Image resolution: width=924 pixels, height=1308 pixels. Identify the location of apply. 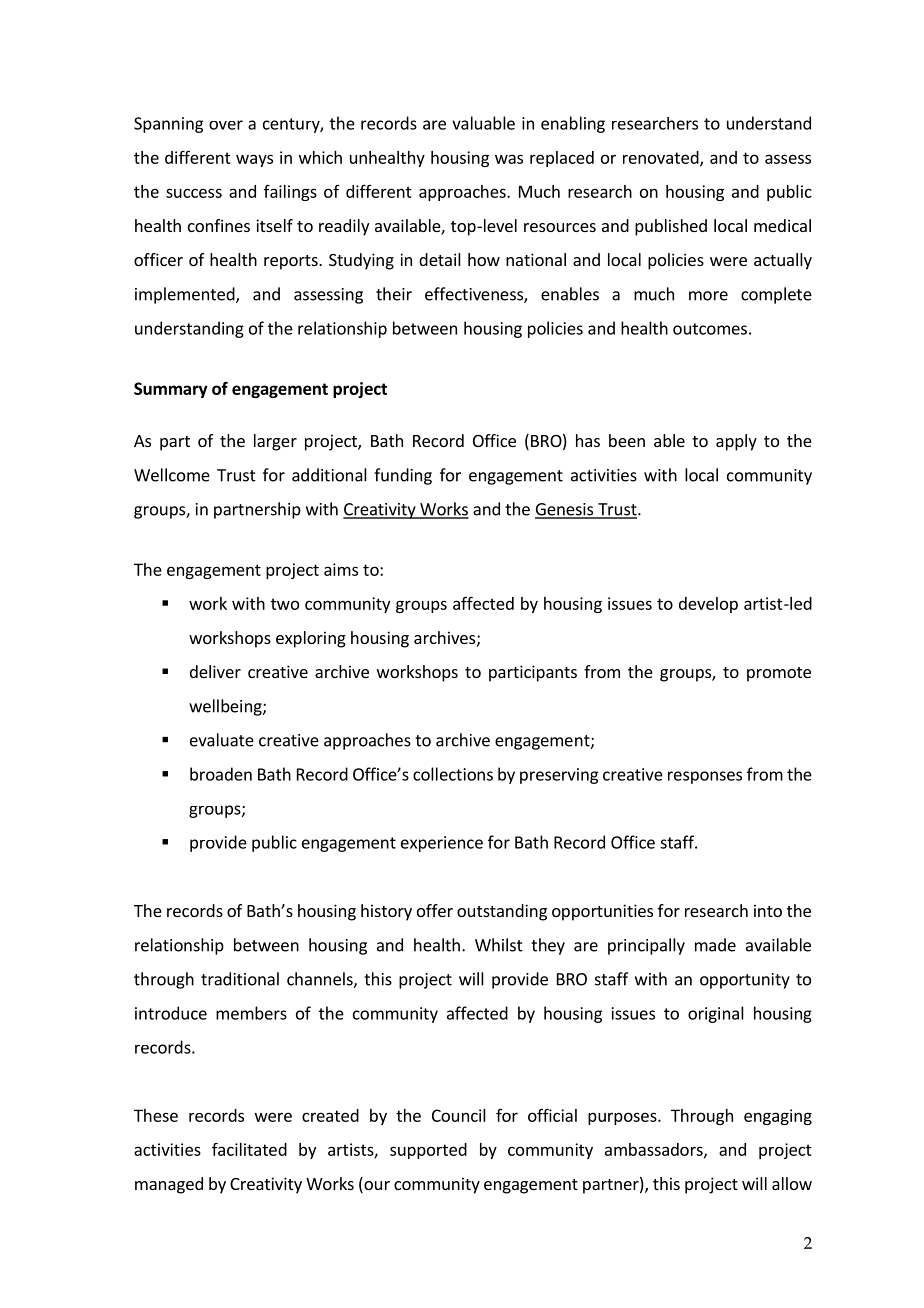
(736, 442).
